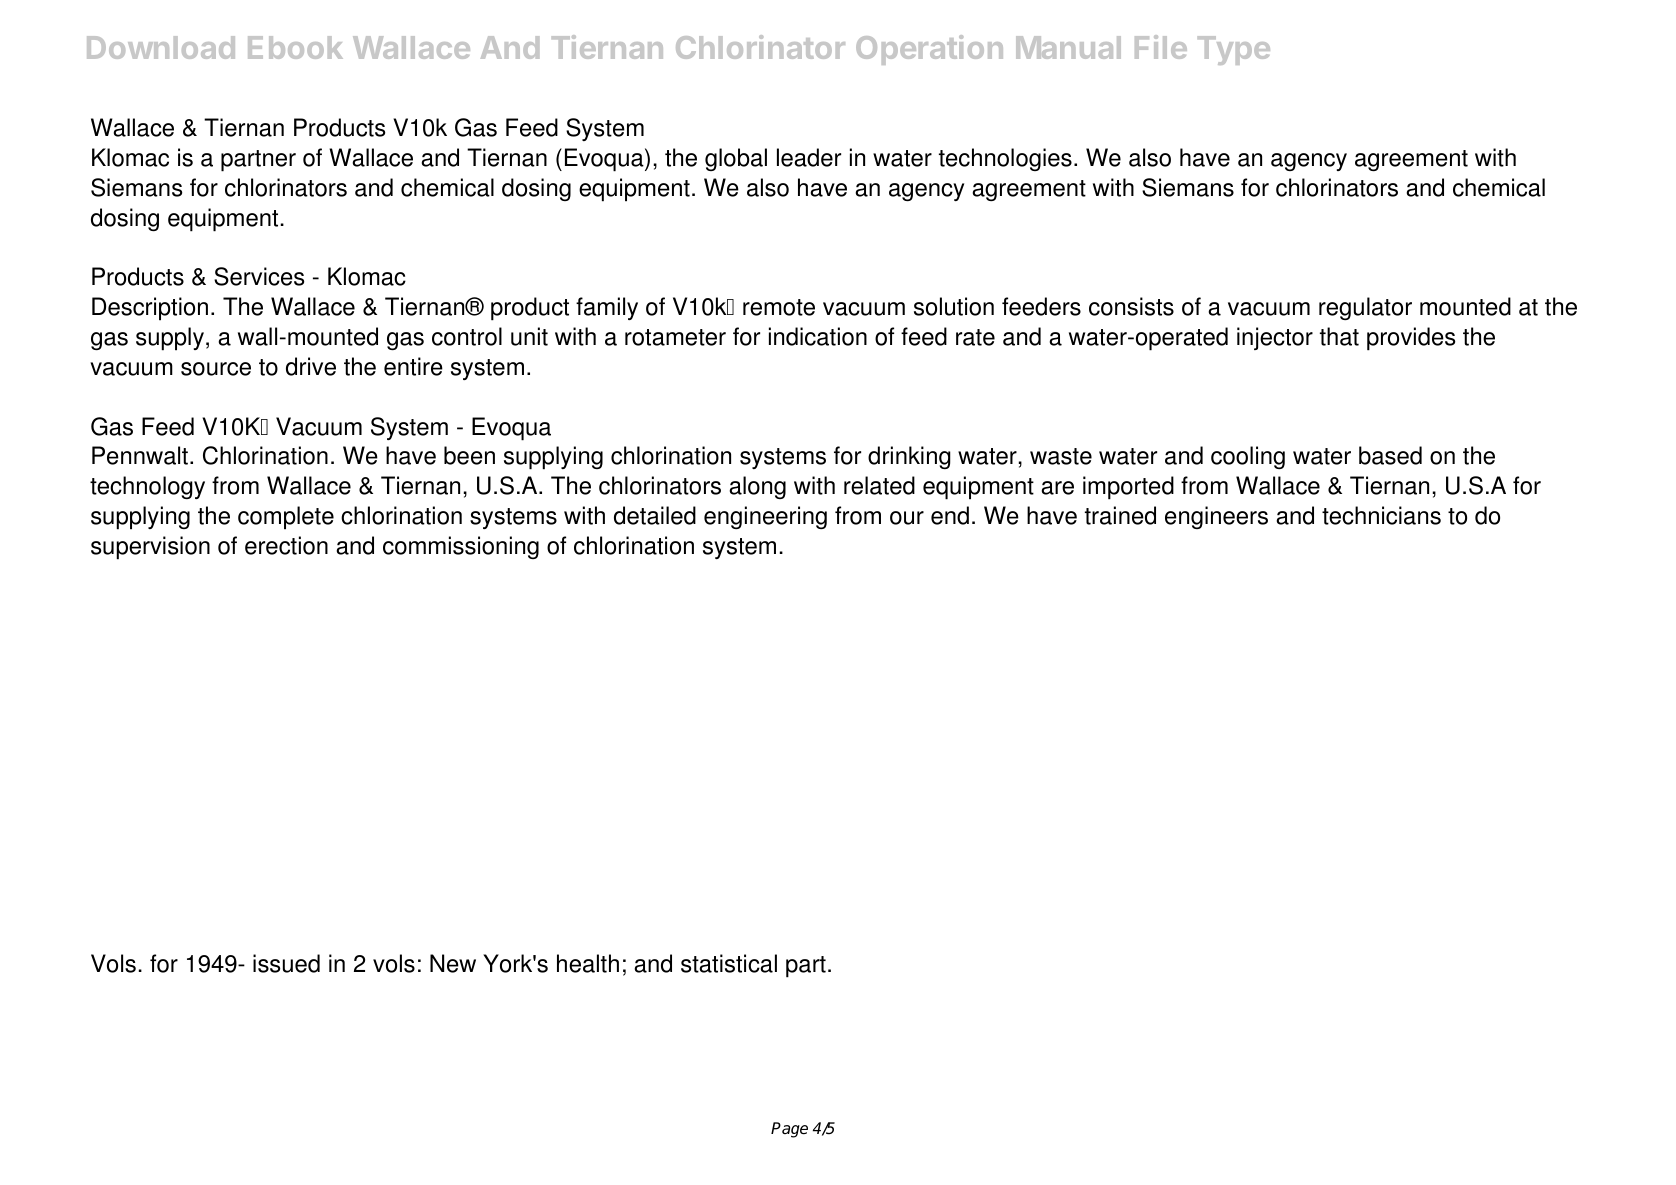  What do you see at coordinates (929, 50) in the document?
I see `Operation` at bounding box center [929, 50].
